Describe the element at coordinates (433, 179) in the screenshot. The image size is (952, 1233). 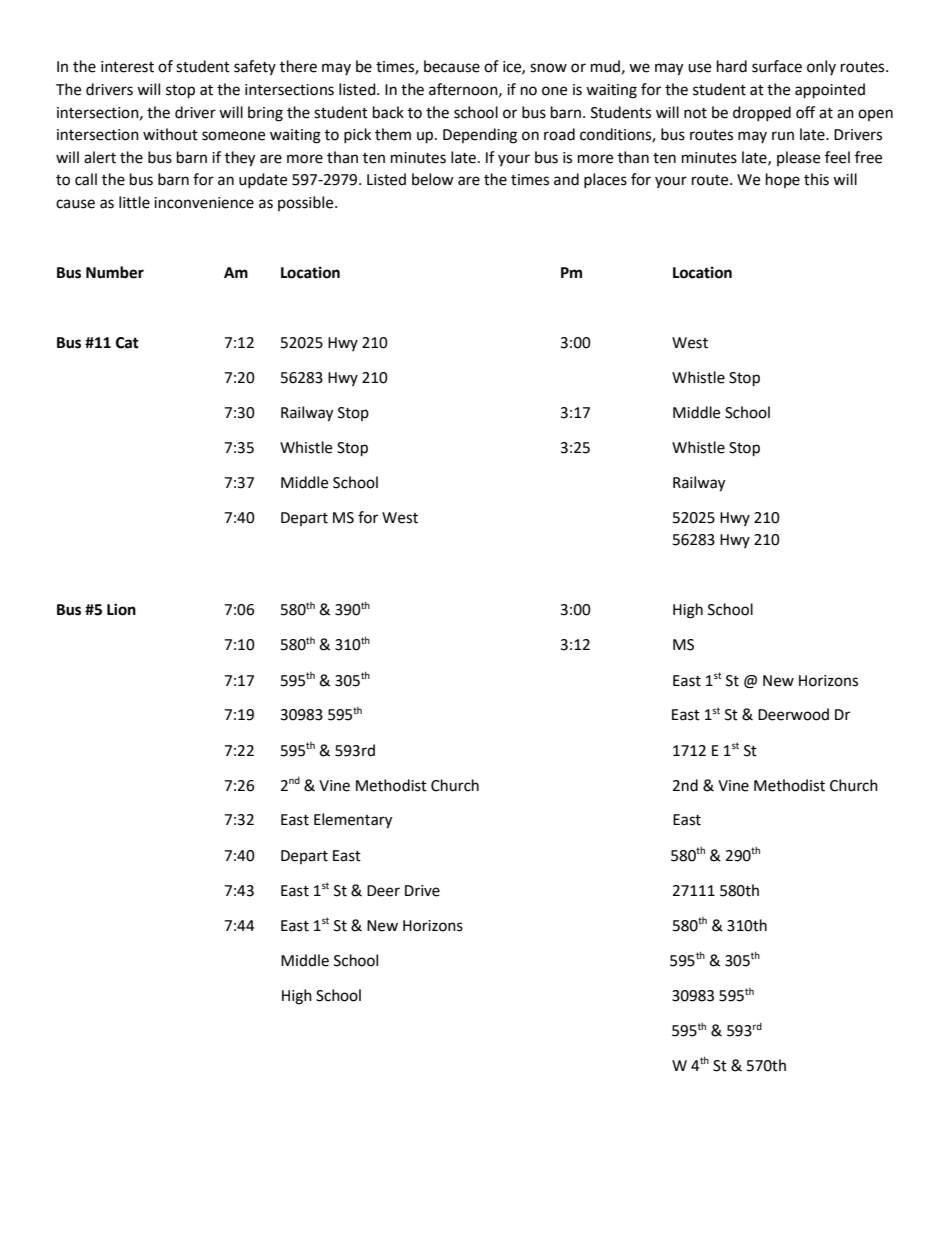
I see `below` at that location.
